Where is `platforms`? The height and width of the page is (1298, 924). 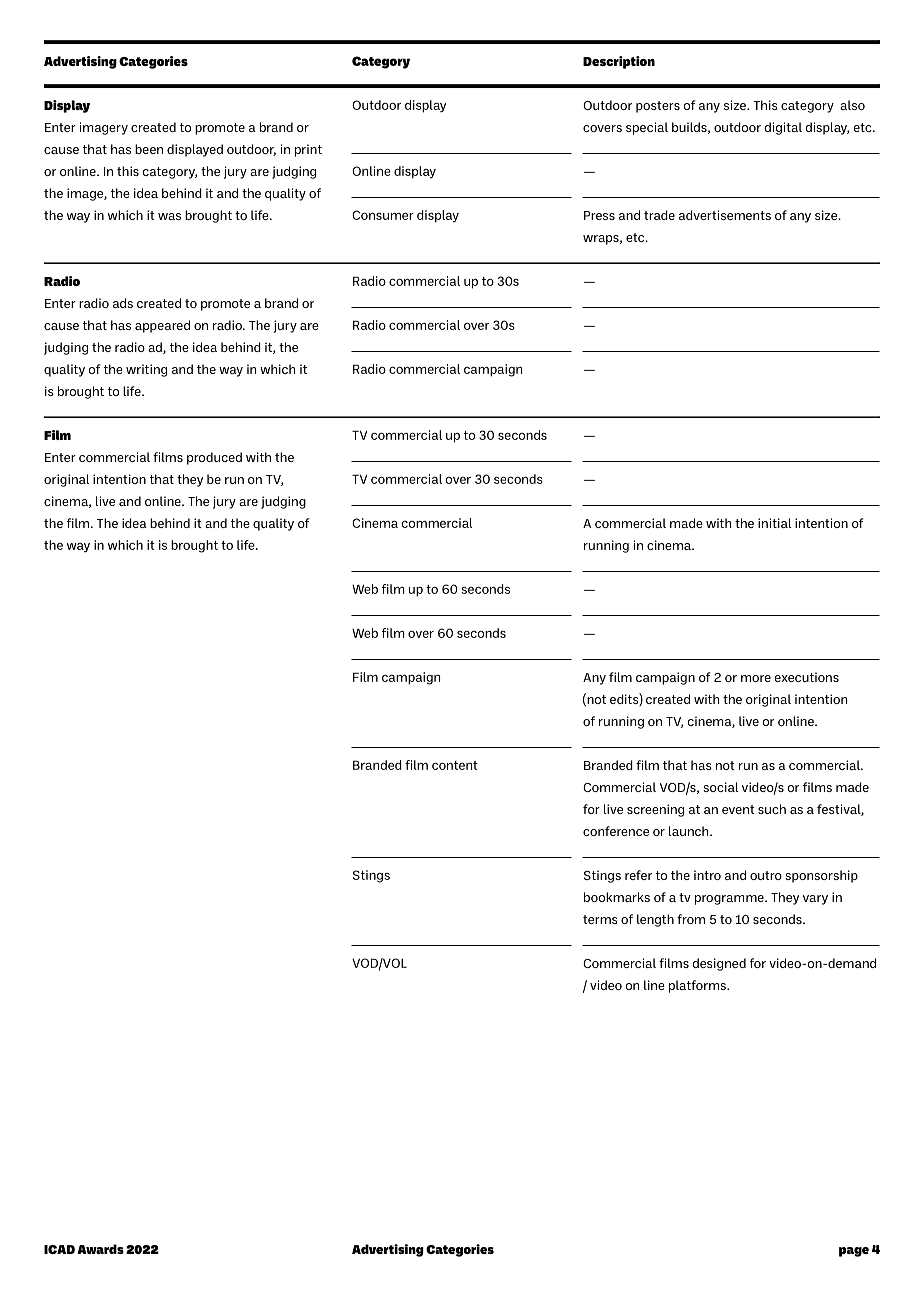 platforms is located at coordinates (698, 986).
